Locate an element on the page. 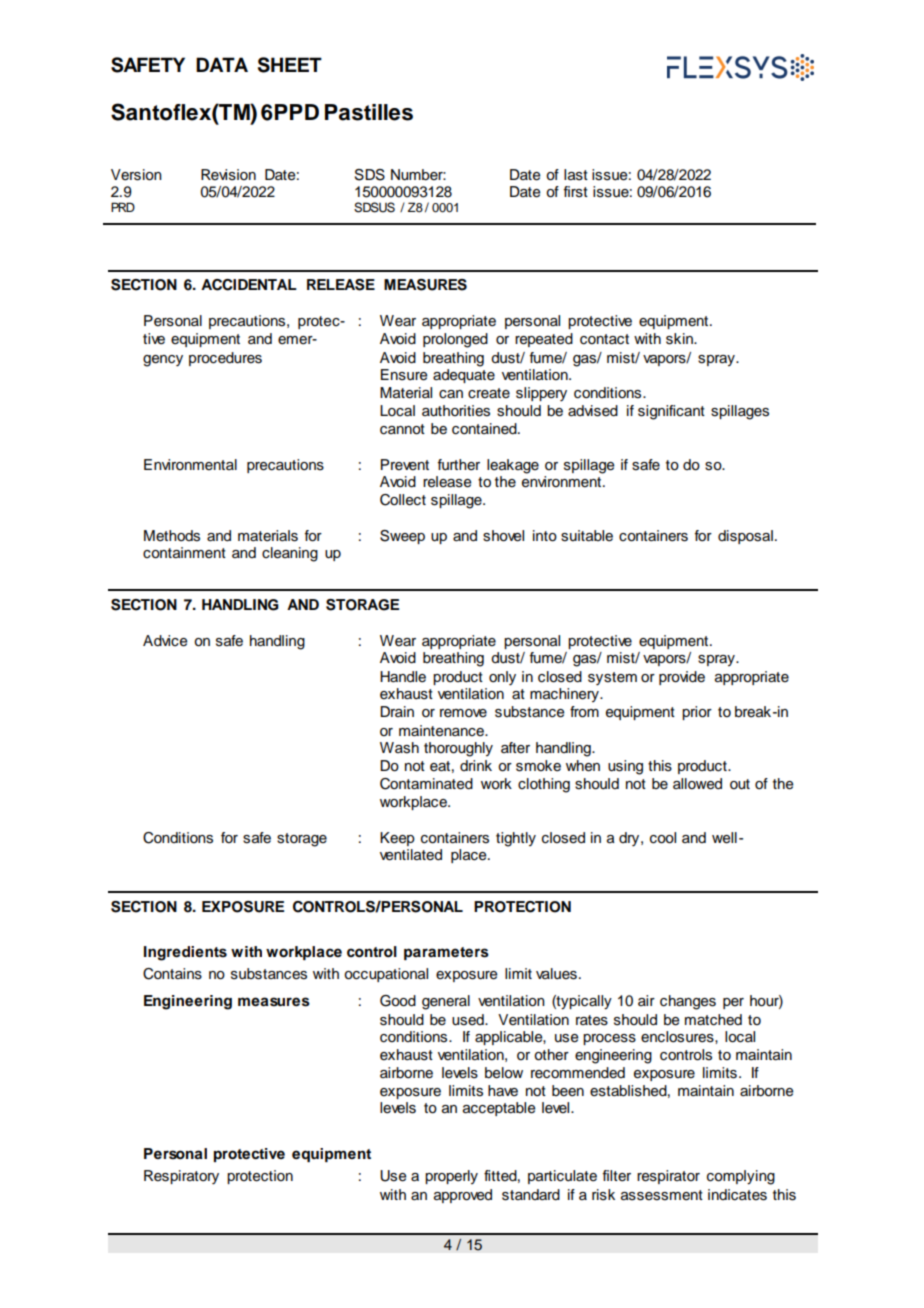  Ingredients is located at coordinates (185, 953).
